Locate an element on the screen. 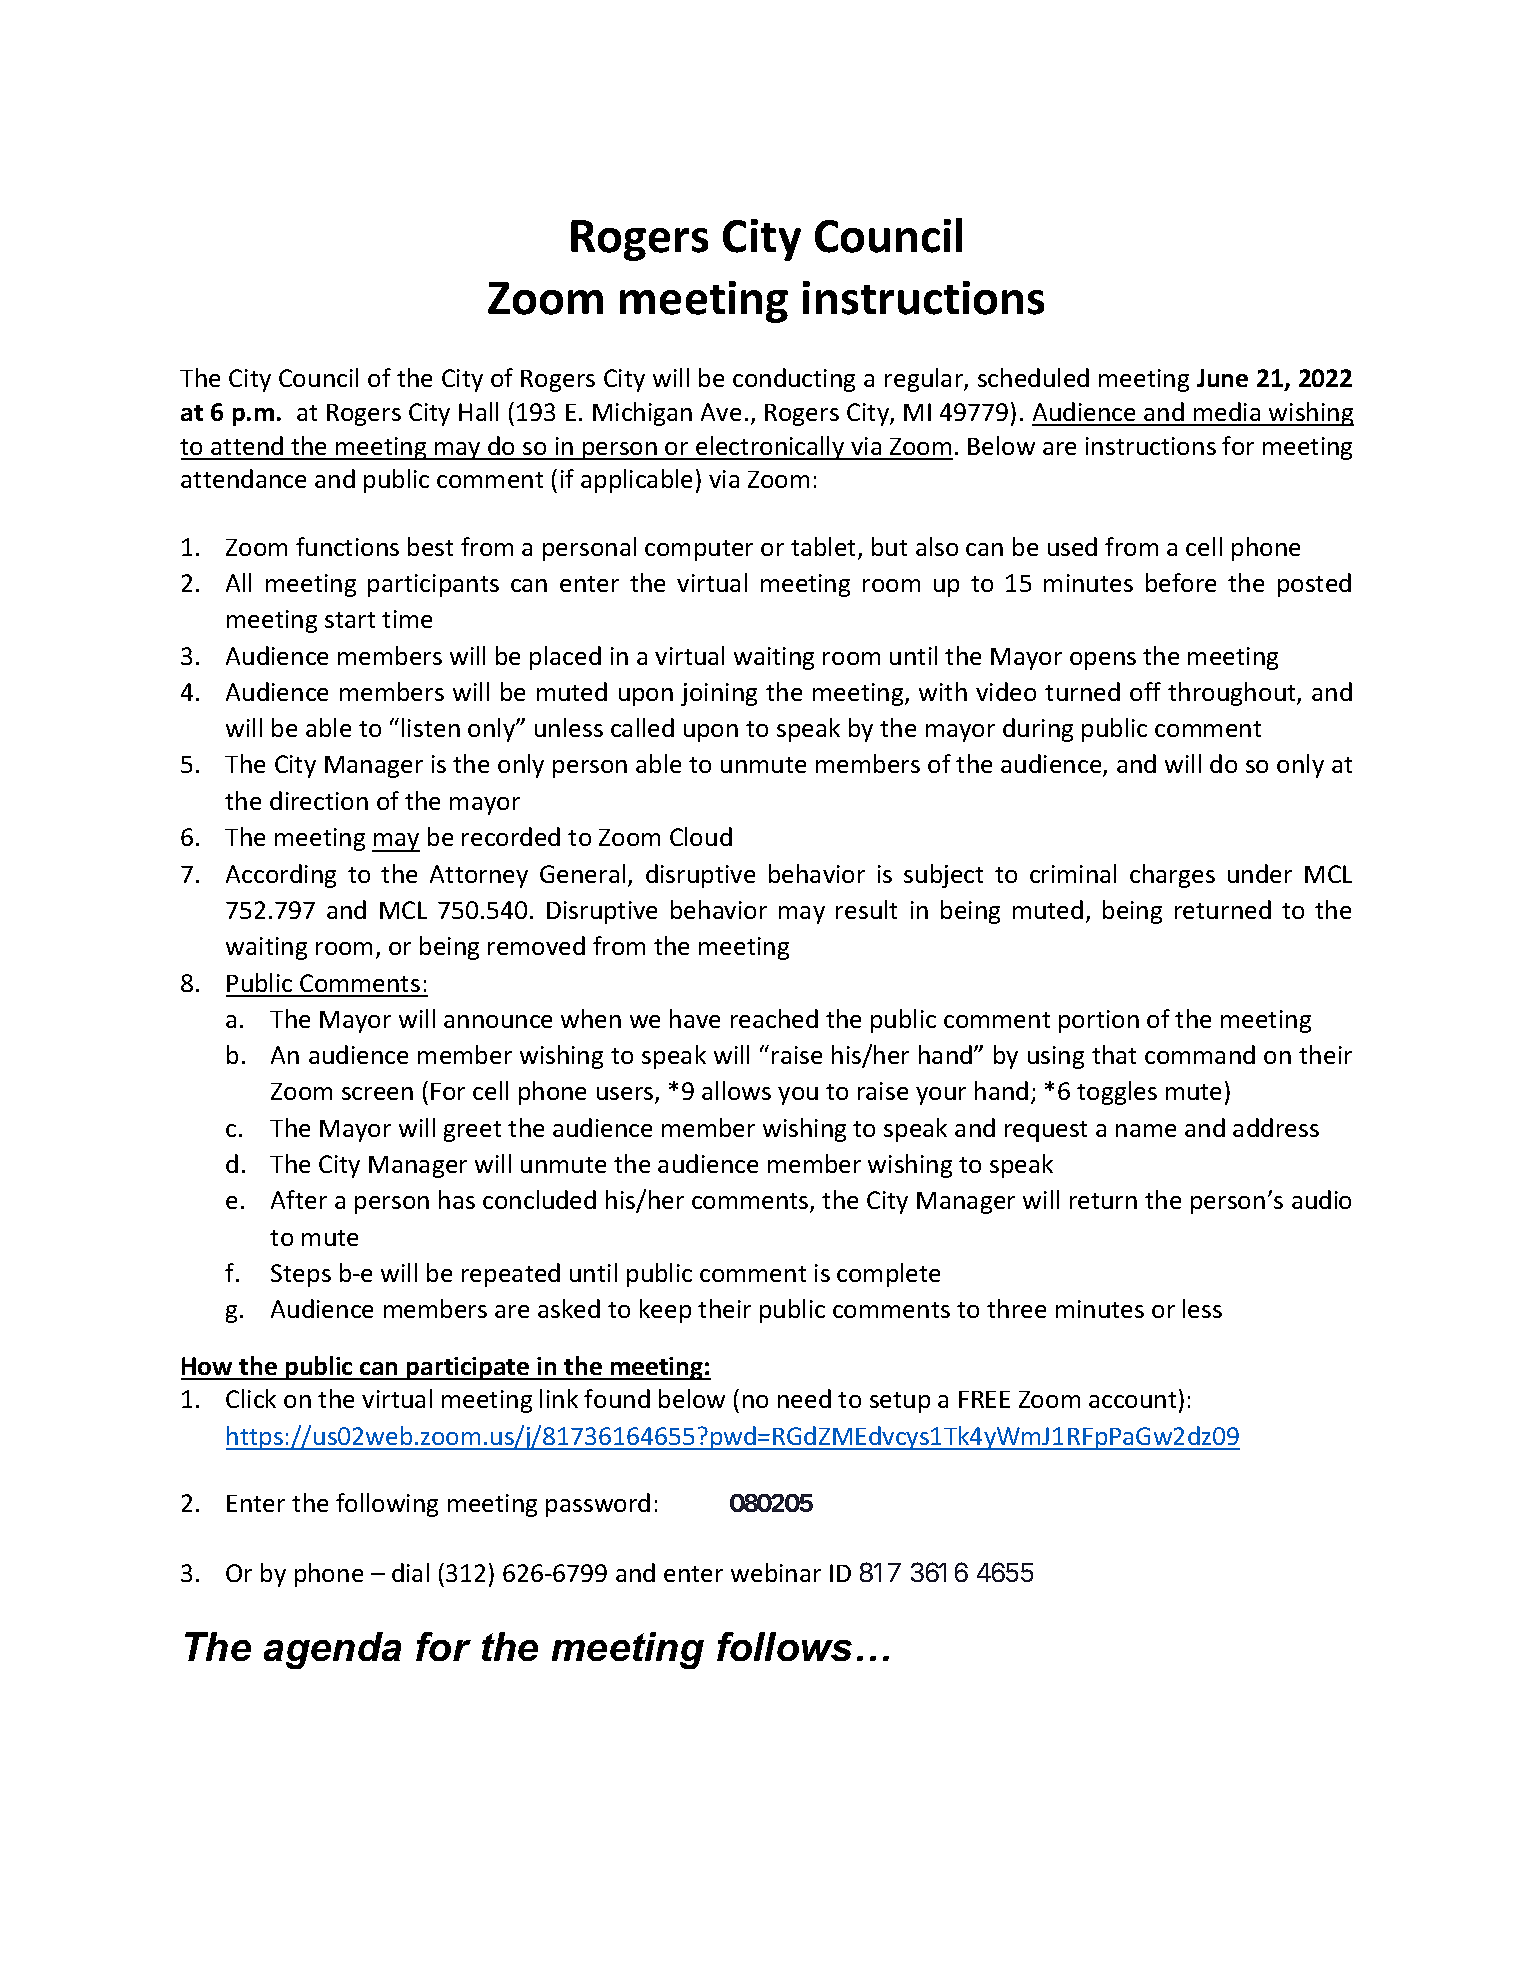 The image size is (1534, 1985). charges is located at coordinates (1172, 876).
